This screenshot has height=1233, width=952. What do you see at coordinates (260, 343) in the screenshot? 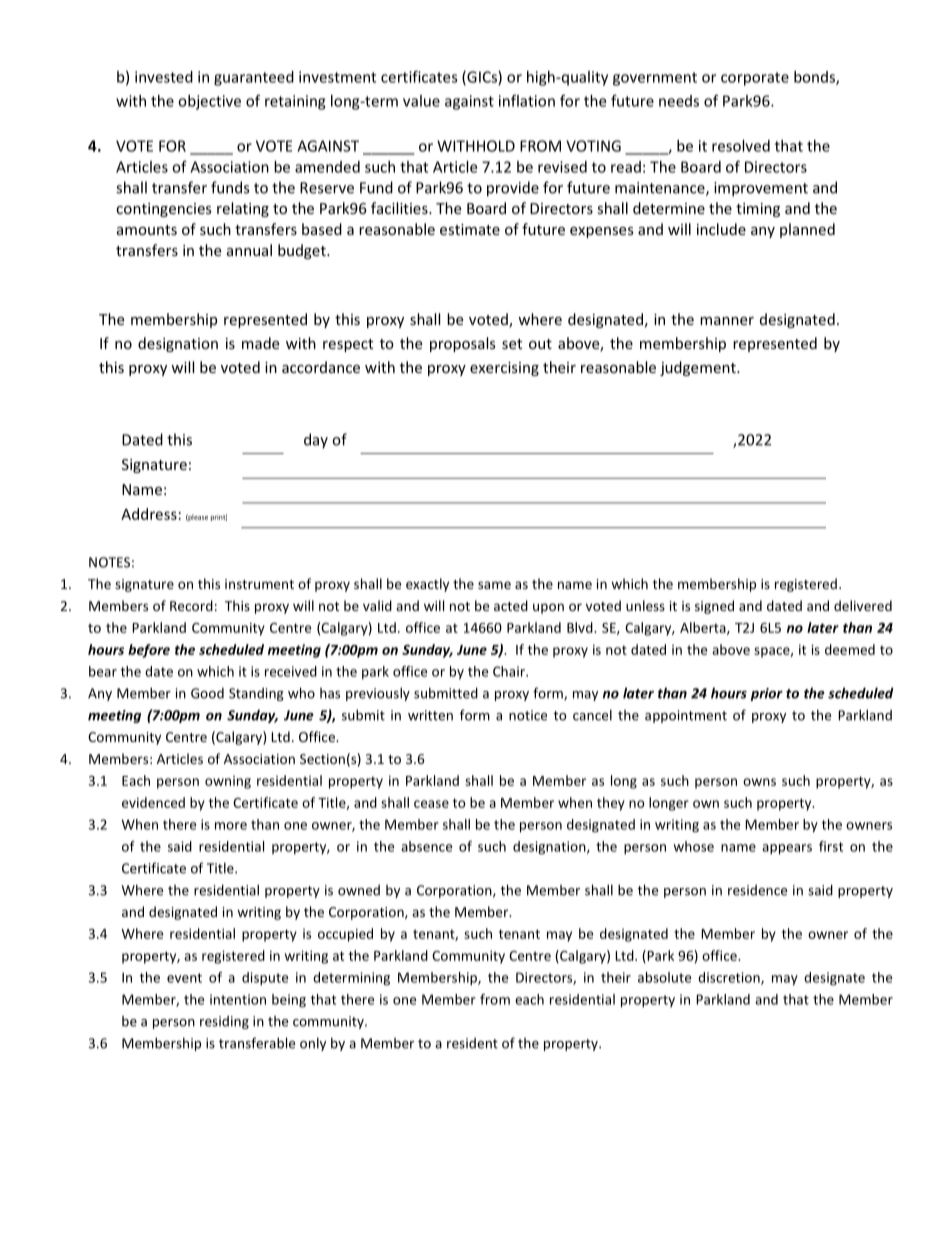
I see `made` at bounding box center [260, 343].
